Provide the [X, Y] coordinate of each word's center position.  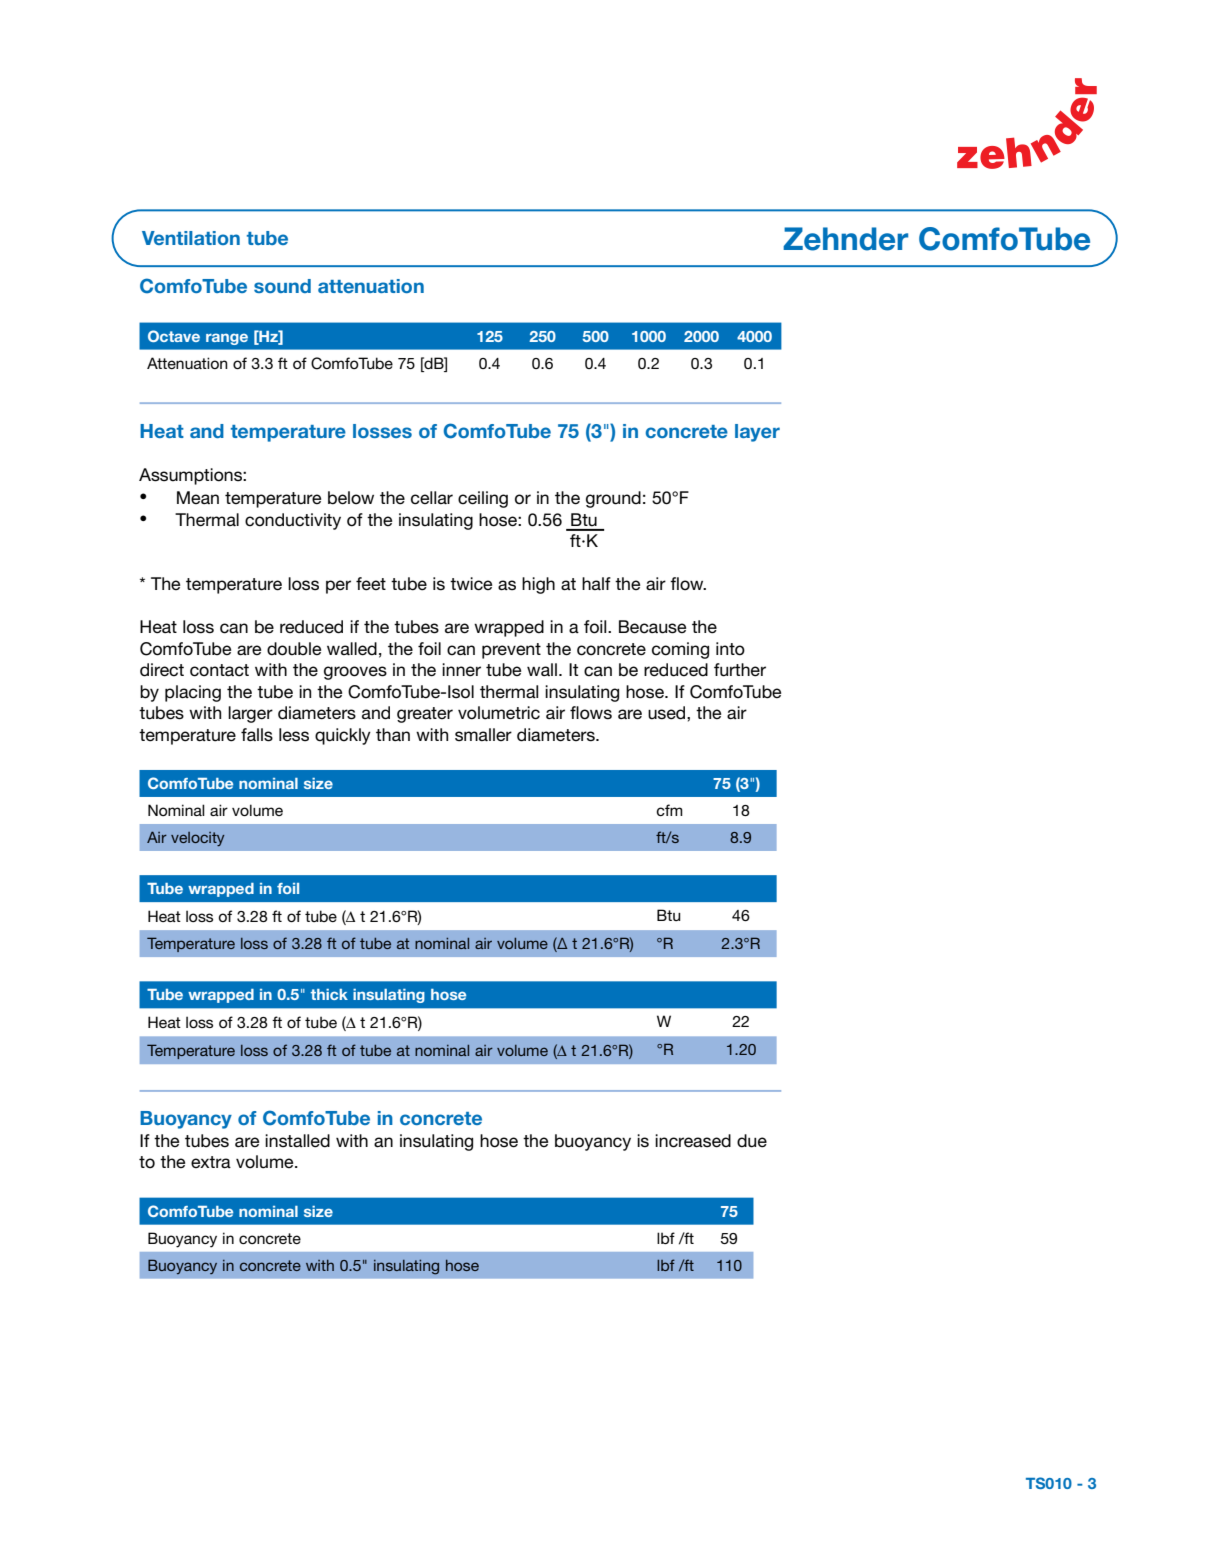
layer [757, 433]
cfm [669, 810]
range [227, 339]
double [294, 649]
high [538, 585]
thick [329, 994]
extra [211, 1162]
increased [693, 1141]
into [730, 649]
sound [282, 286]
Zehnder [845, 239]
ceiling [483, 499]
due [752, 1141]
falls [257, 735]
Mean [198, 497]
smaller [483, 735]
